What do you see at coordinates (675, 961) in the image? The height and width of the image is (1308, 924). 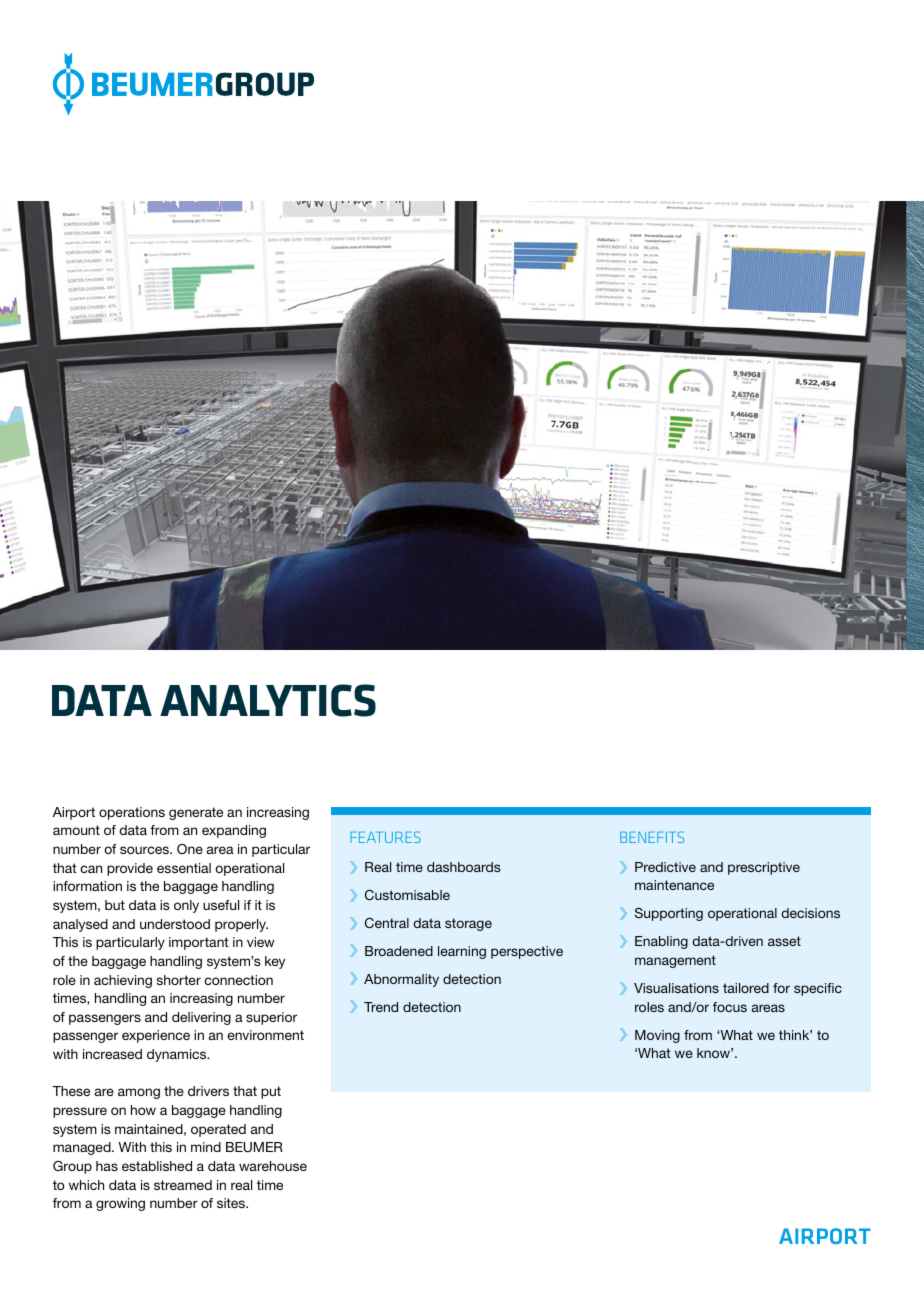 I see `management` at bounding box center [675, 961].
